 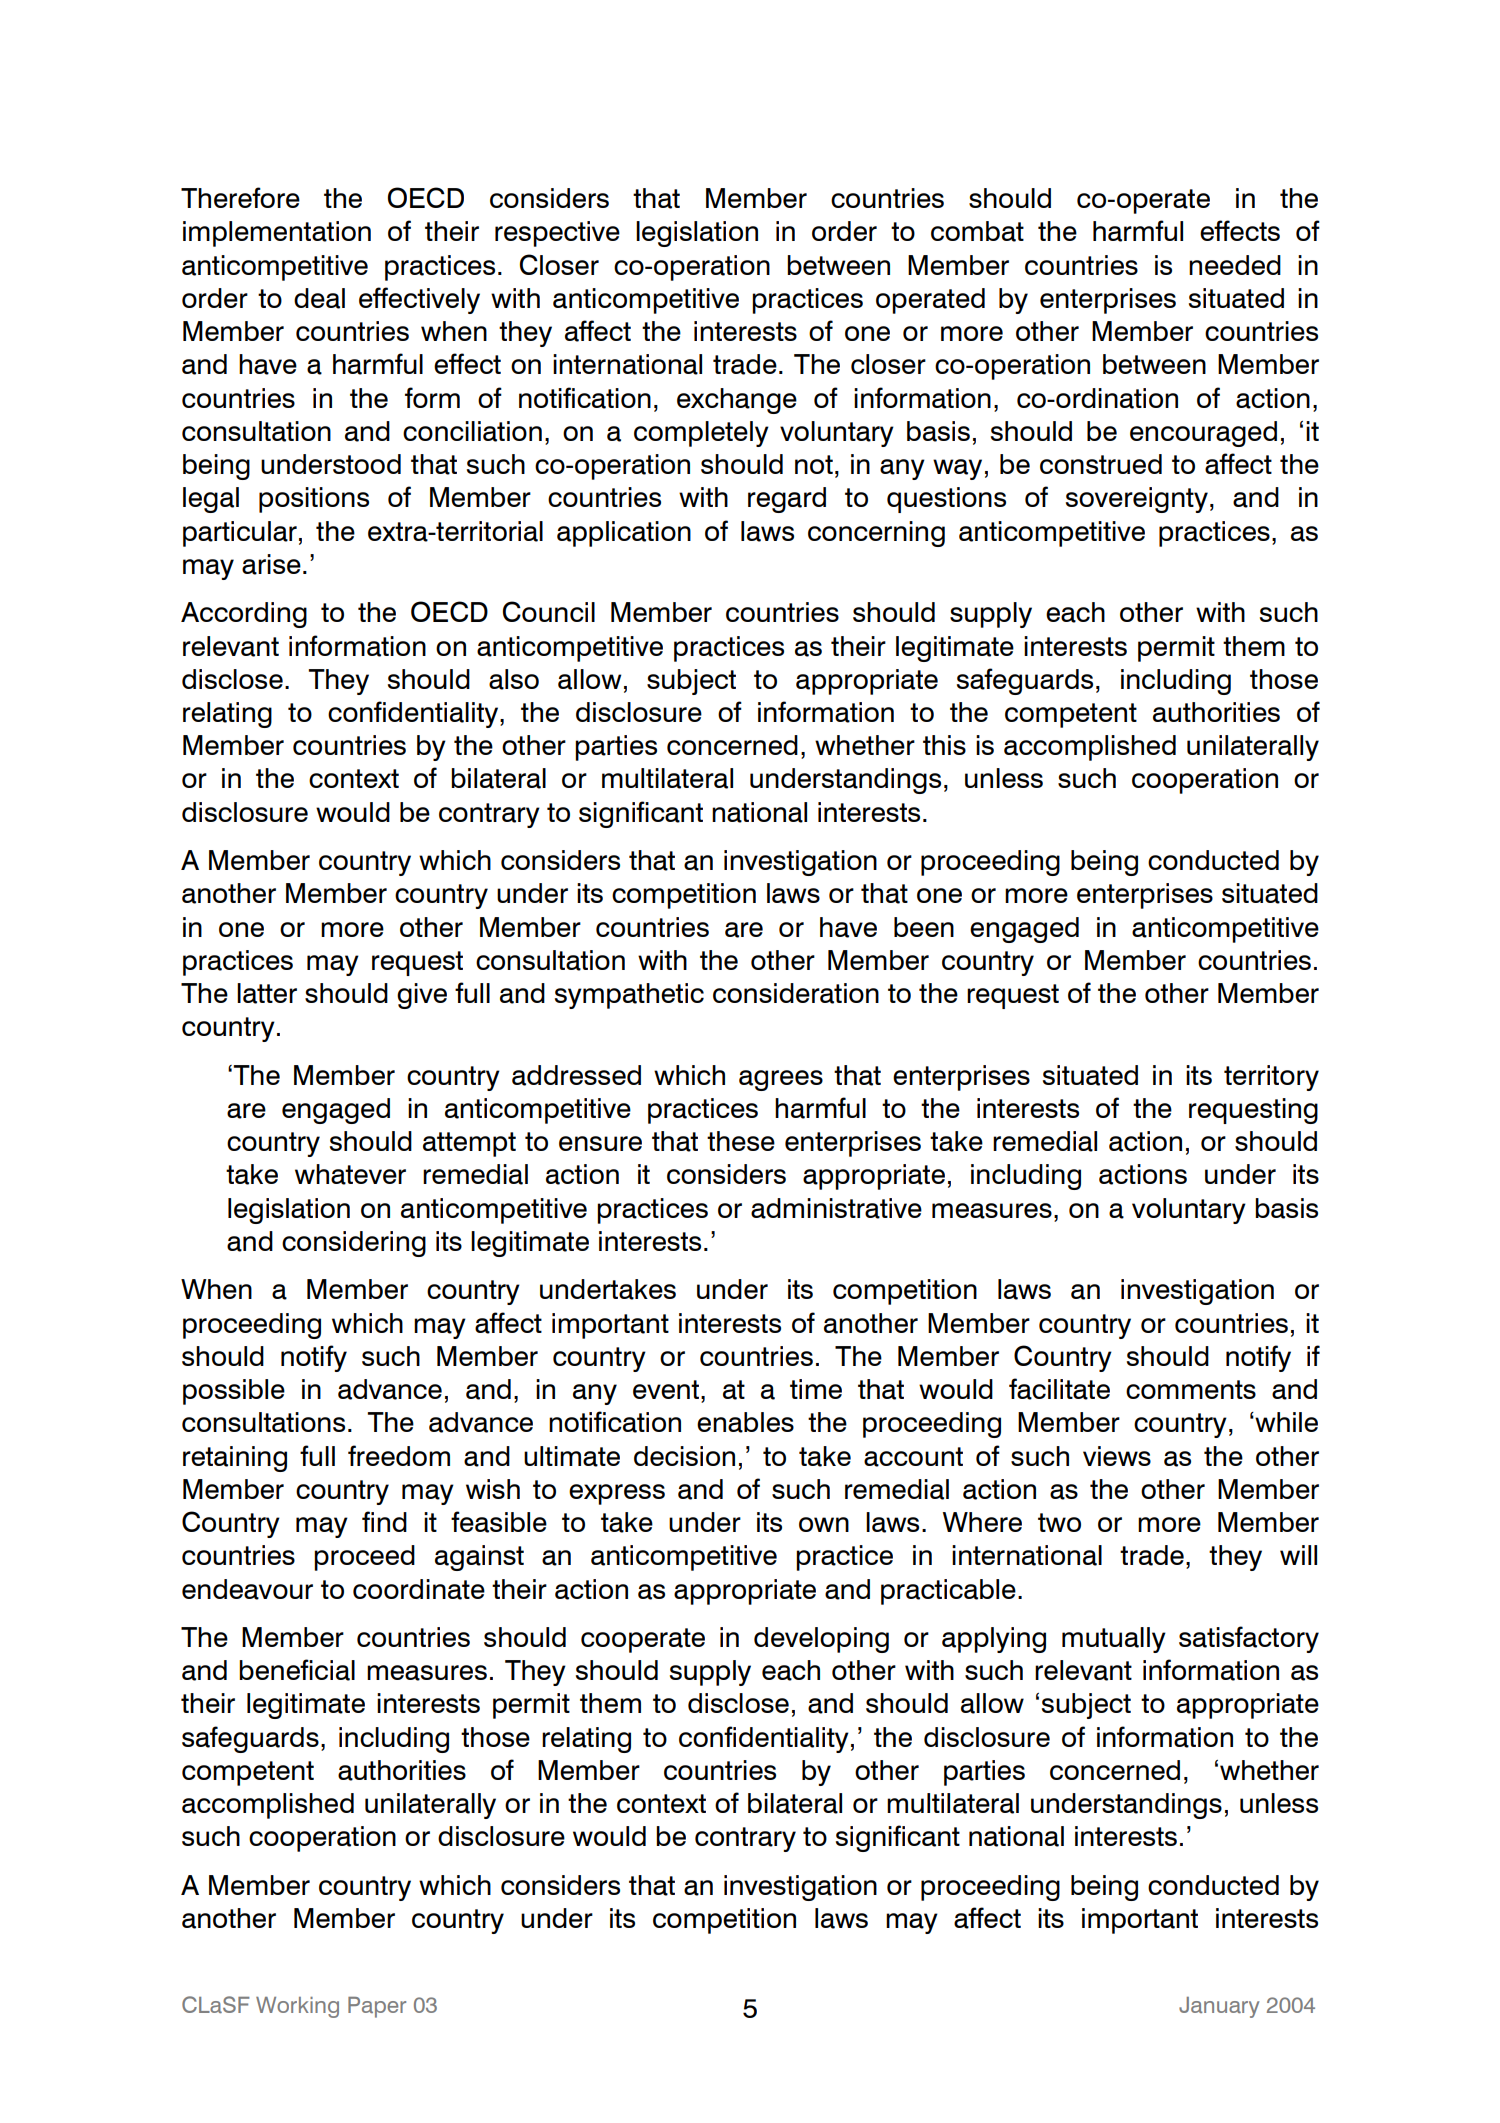 I want to click on comments, so click(x=1191, y=1389).
